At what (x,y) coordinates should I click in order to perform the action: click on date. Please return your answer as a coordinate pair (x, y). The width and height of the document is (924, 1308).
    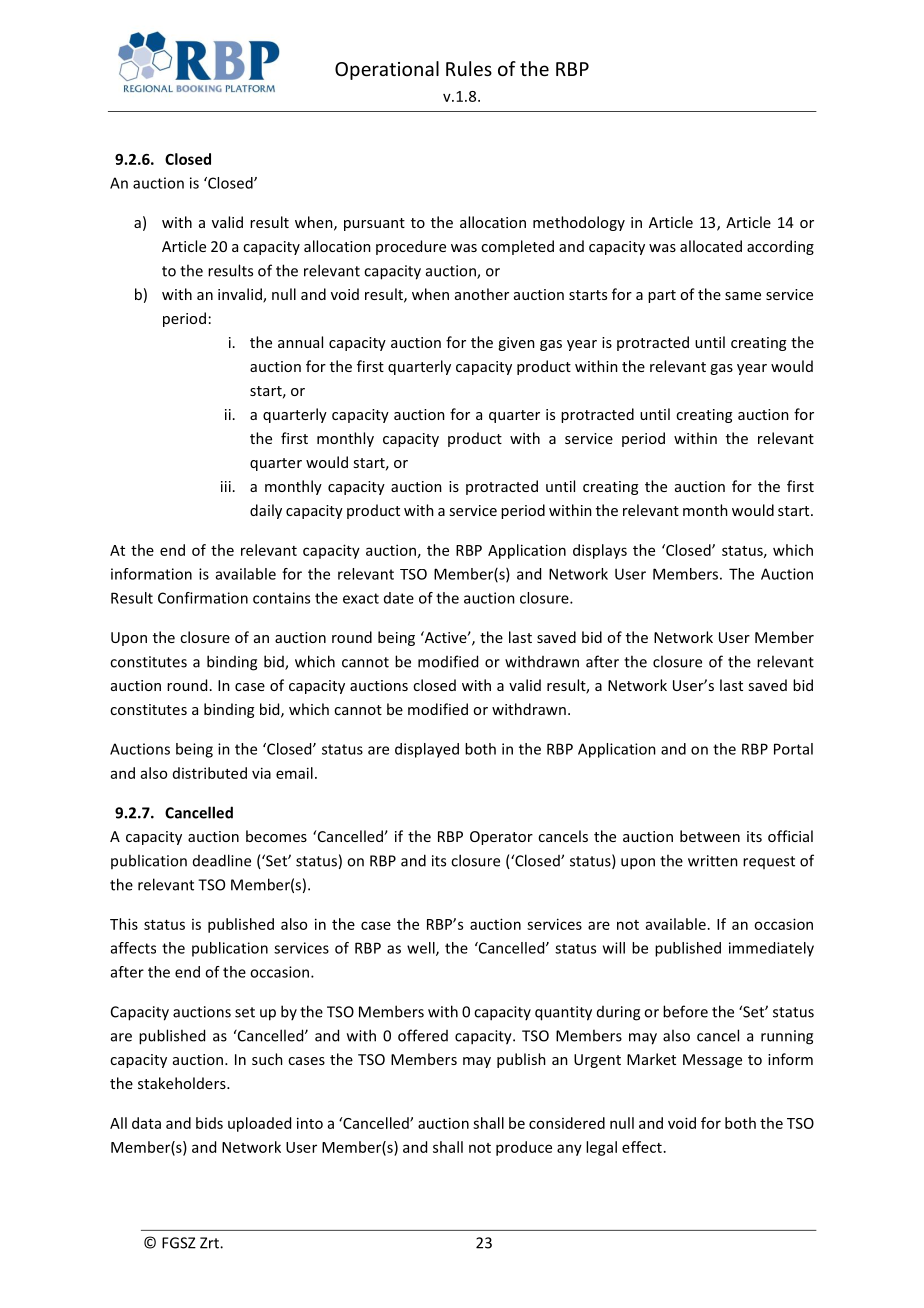
    Looking at the image, I should click on (399, 598).
